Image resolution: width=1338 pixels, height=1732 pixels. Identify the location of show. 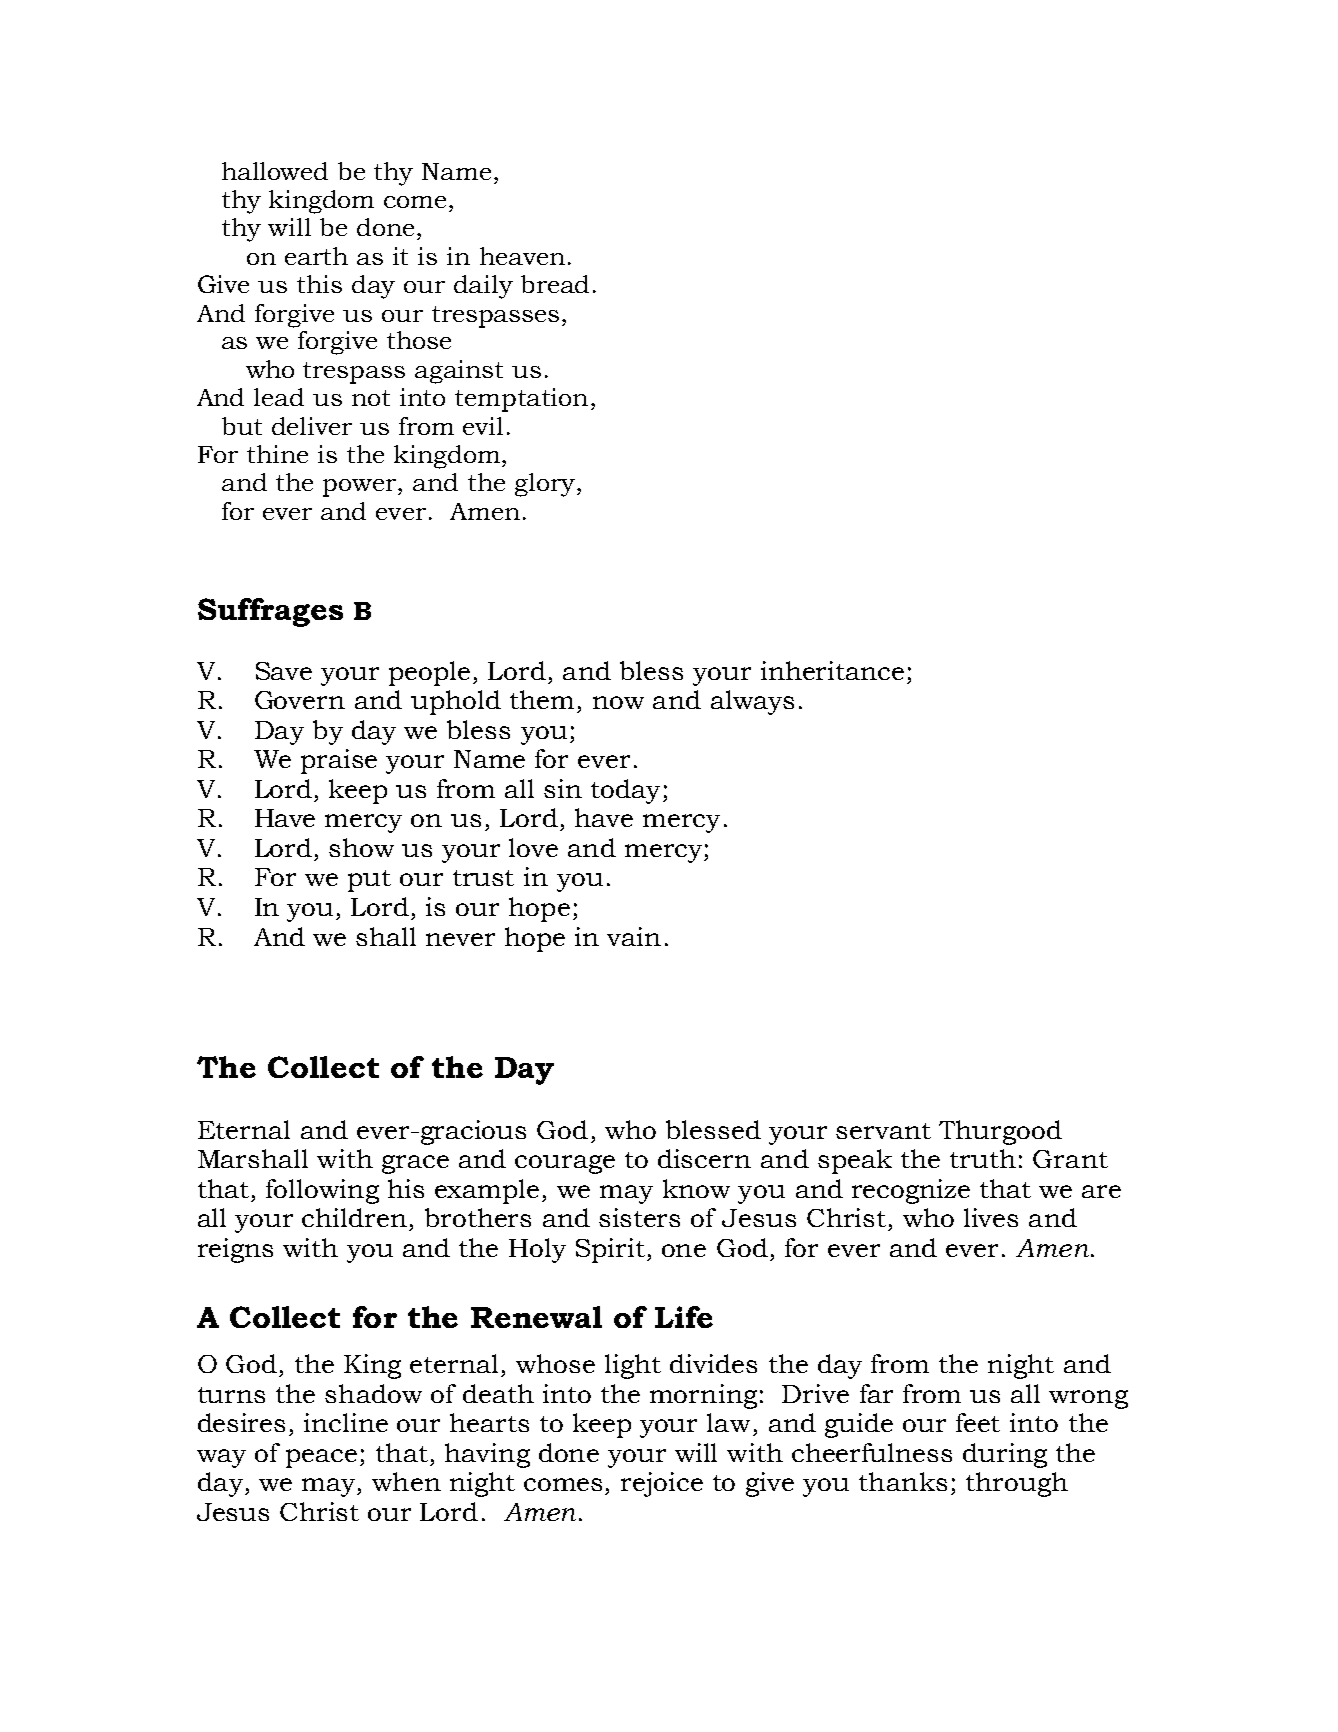
(361, 847).
